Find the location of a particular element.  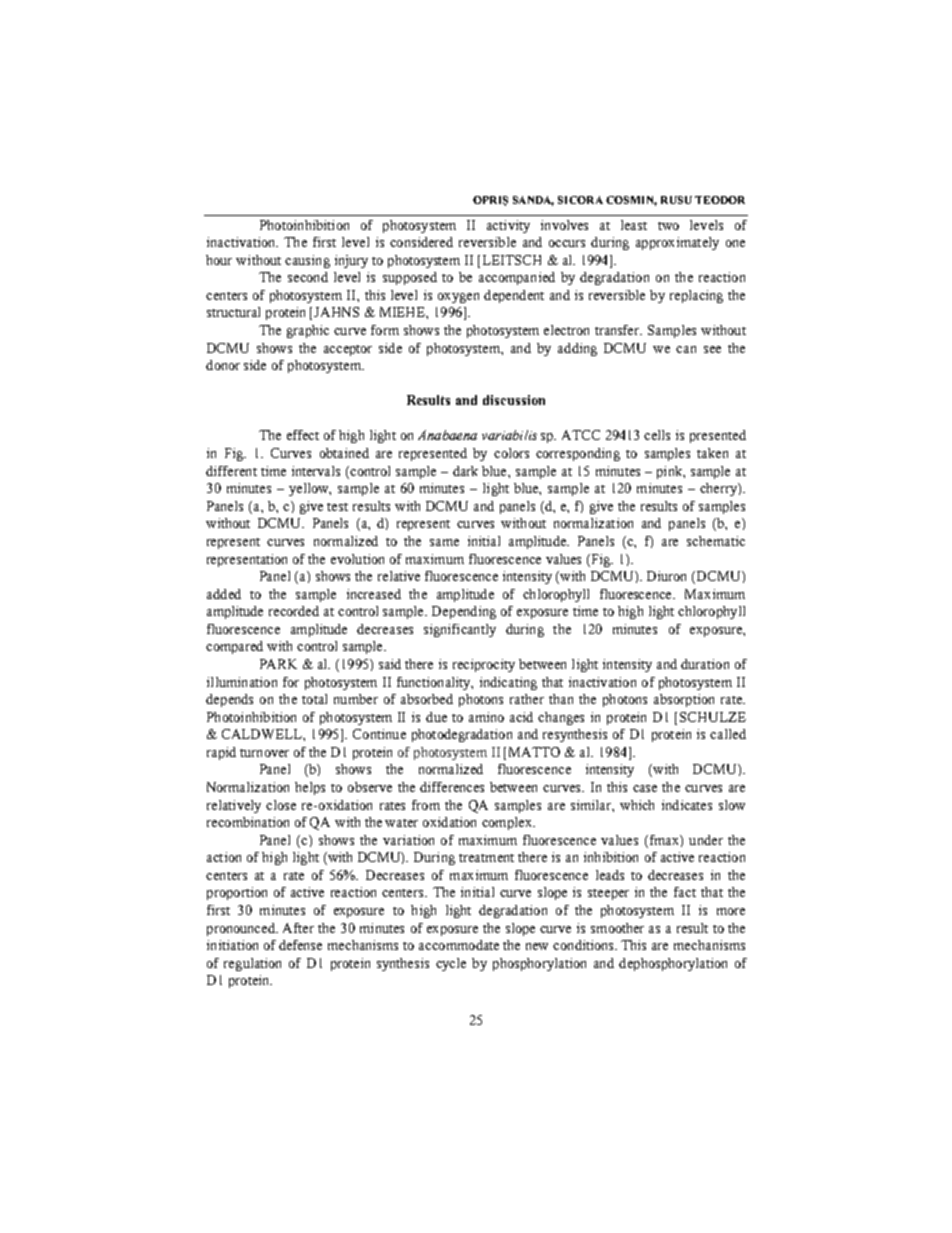

causing is located at coordinates (307, 261).
